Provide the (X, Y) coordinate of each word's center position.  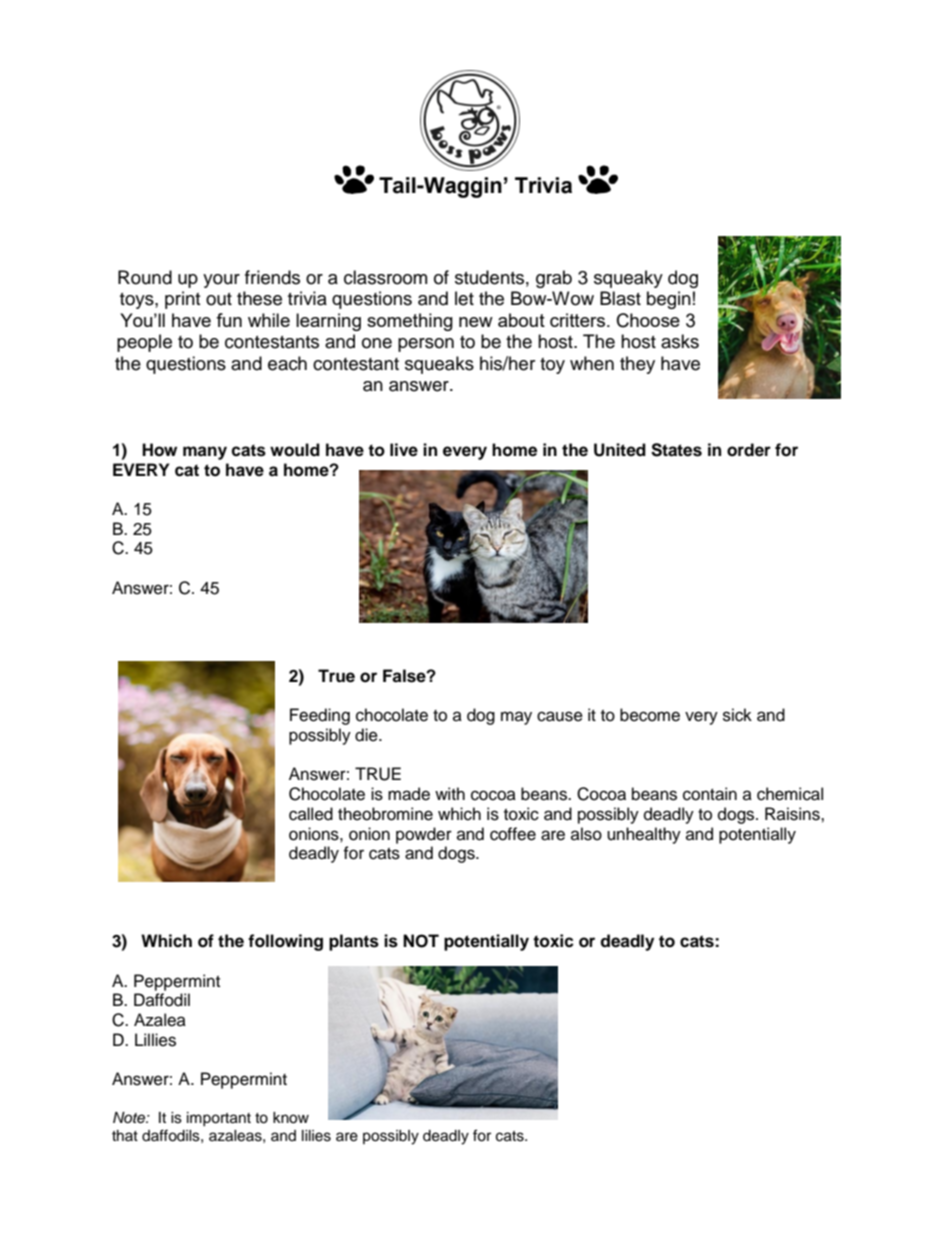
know (291, 1118)
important (219, 1119)
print (182, 300)
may (516, 718)
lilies (316, 1136)
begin (669, 300)
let (464, 298)
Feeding (320, 716)
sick (737, 715)
